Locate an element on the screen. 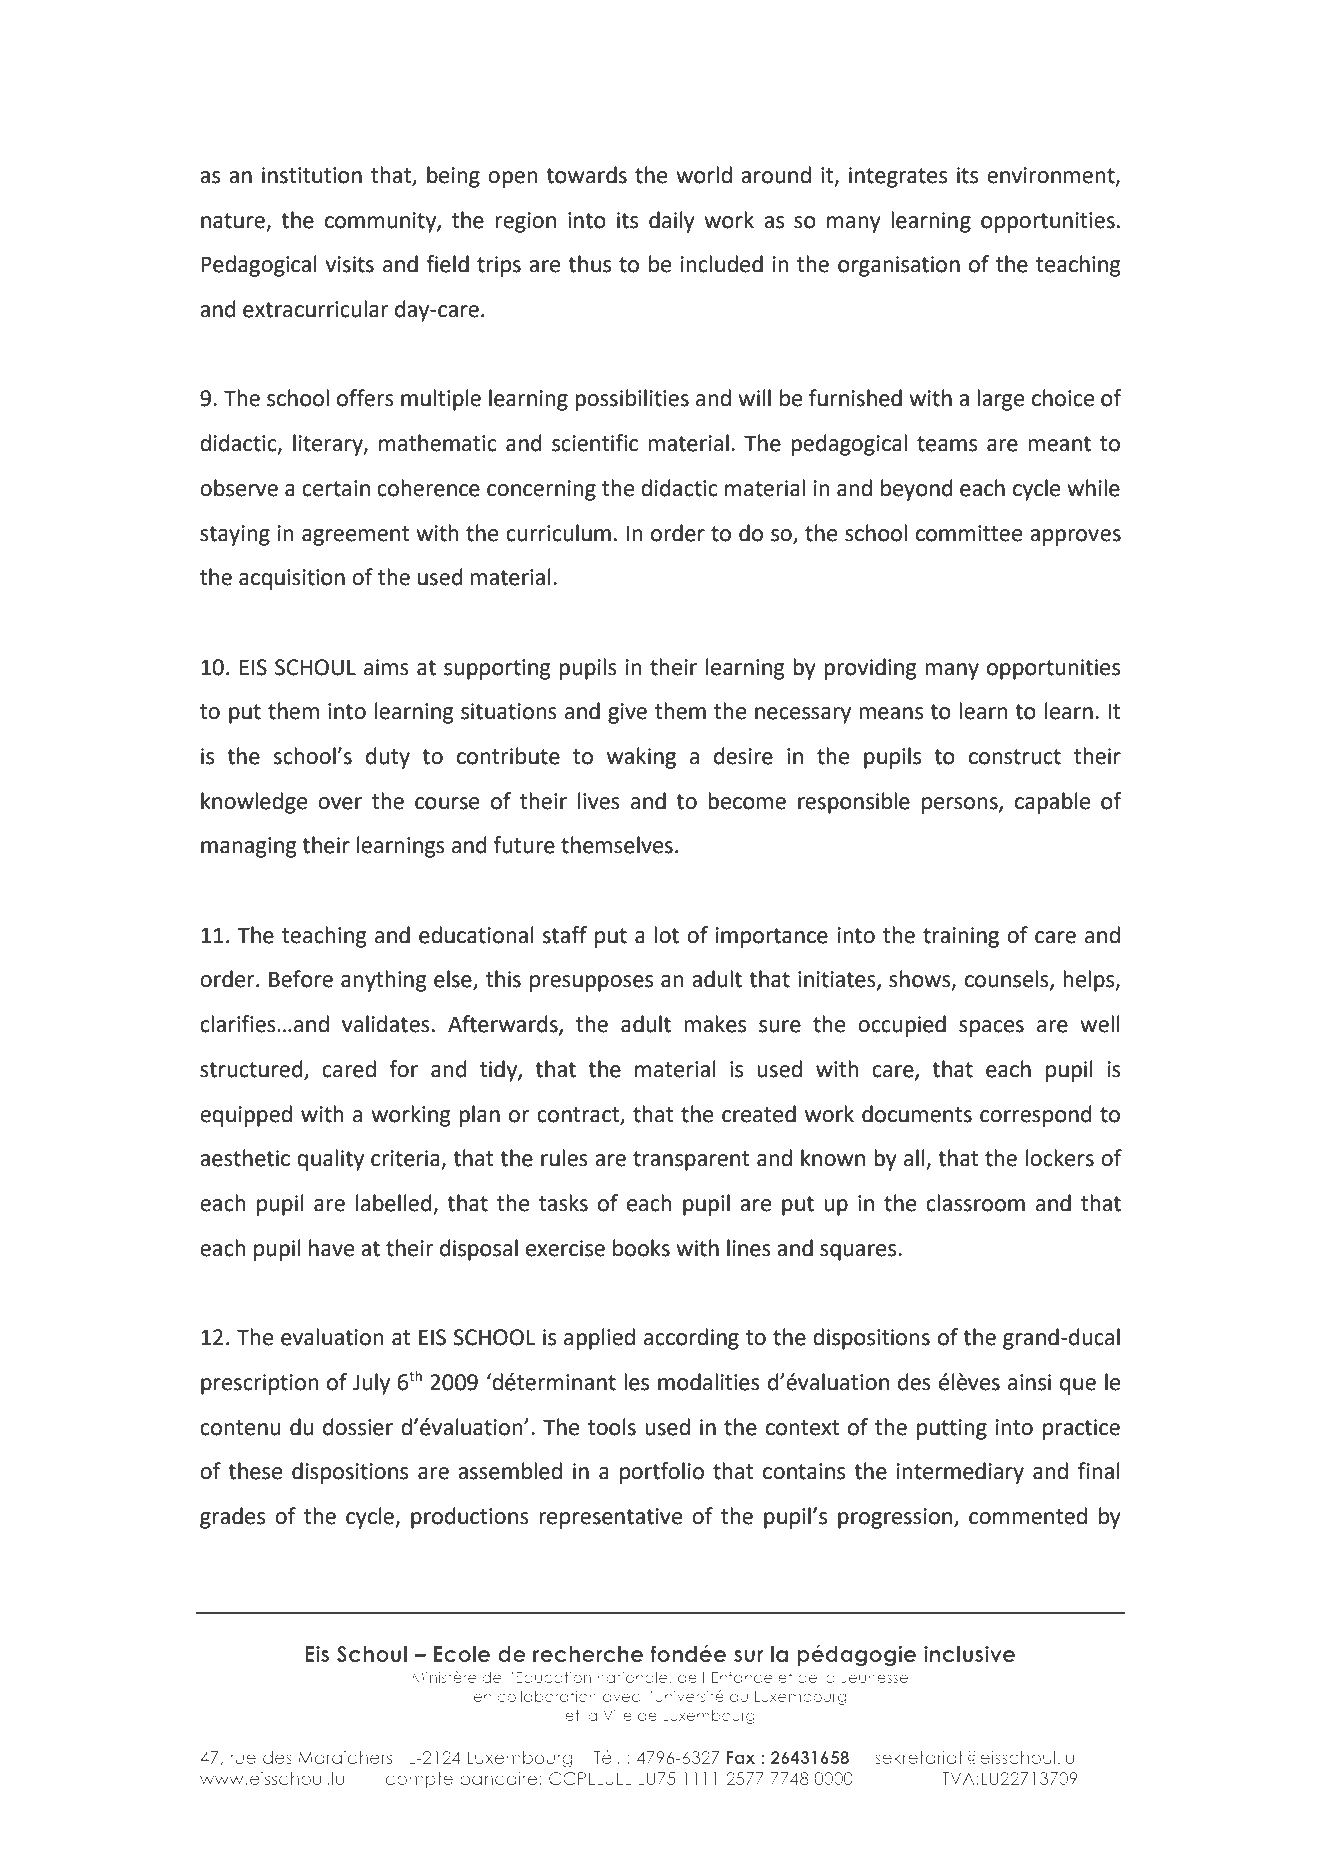 Image resolution: width=1321 pixels, height=1868 pixels. compte is located at coordinates (419, 1780).
